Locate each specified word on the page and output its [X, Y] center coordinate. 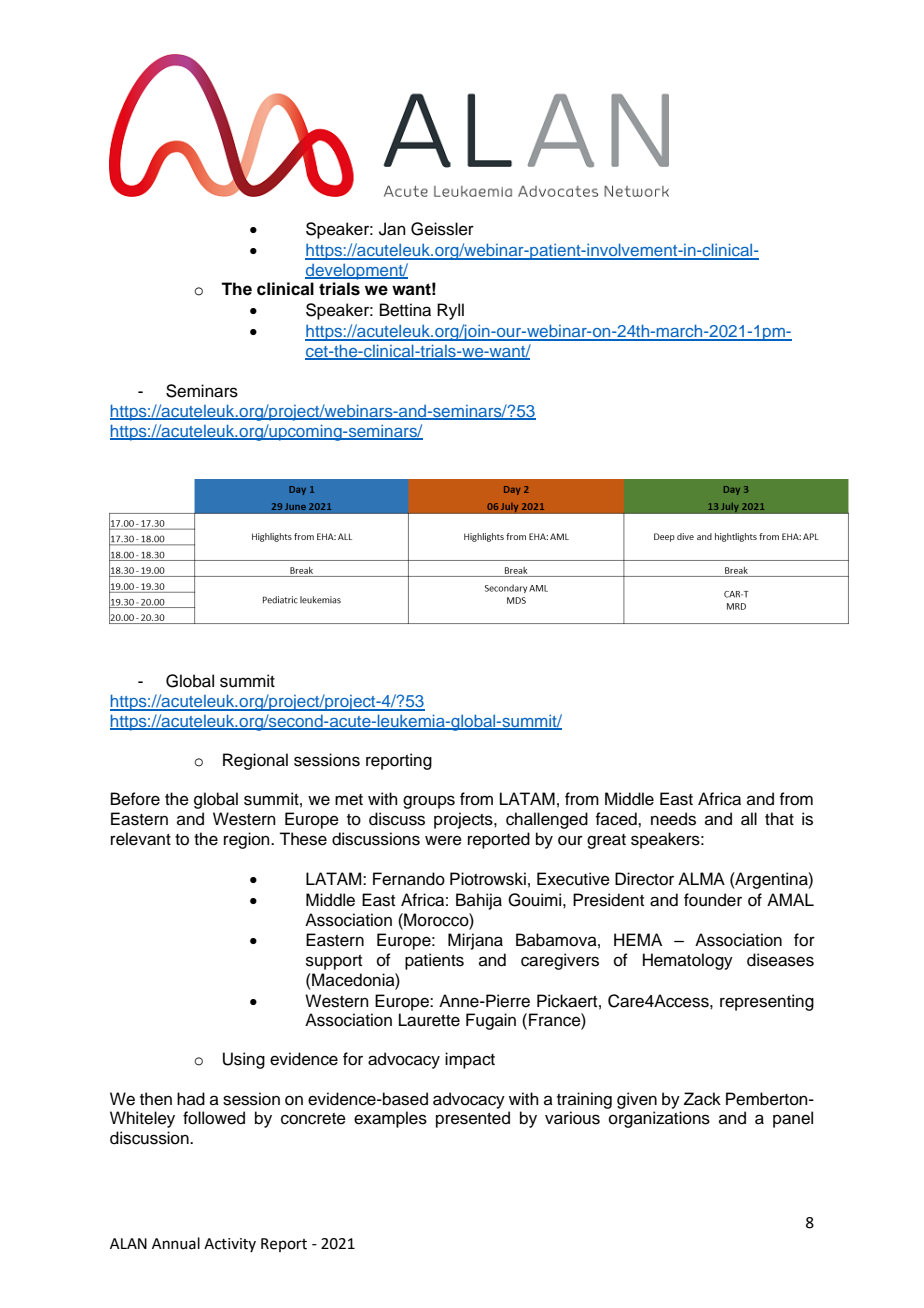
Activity [230, 1245]
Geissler [442, 229]
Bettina [405, 310]
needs [673, 819]
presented [473, 1119]
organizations [659, 1119]
